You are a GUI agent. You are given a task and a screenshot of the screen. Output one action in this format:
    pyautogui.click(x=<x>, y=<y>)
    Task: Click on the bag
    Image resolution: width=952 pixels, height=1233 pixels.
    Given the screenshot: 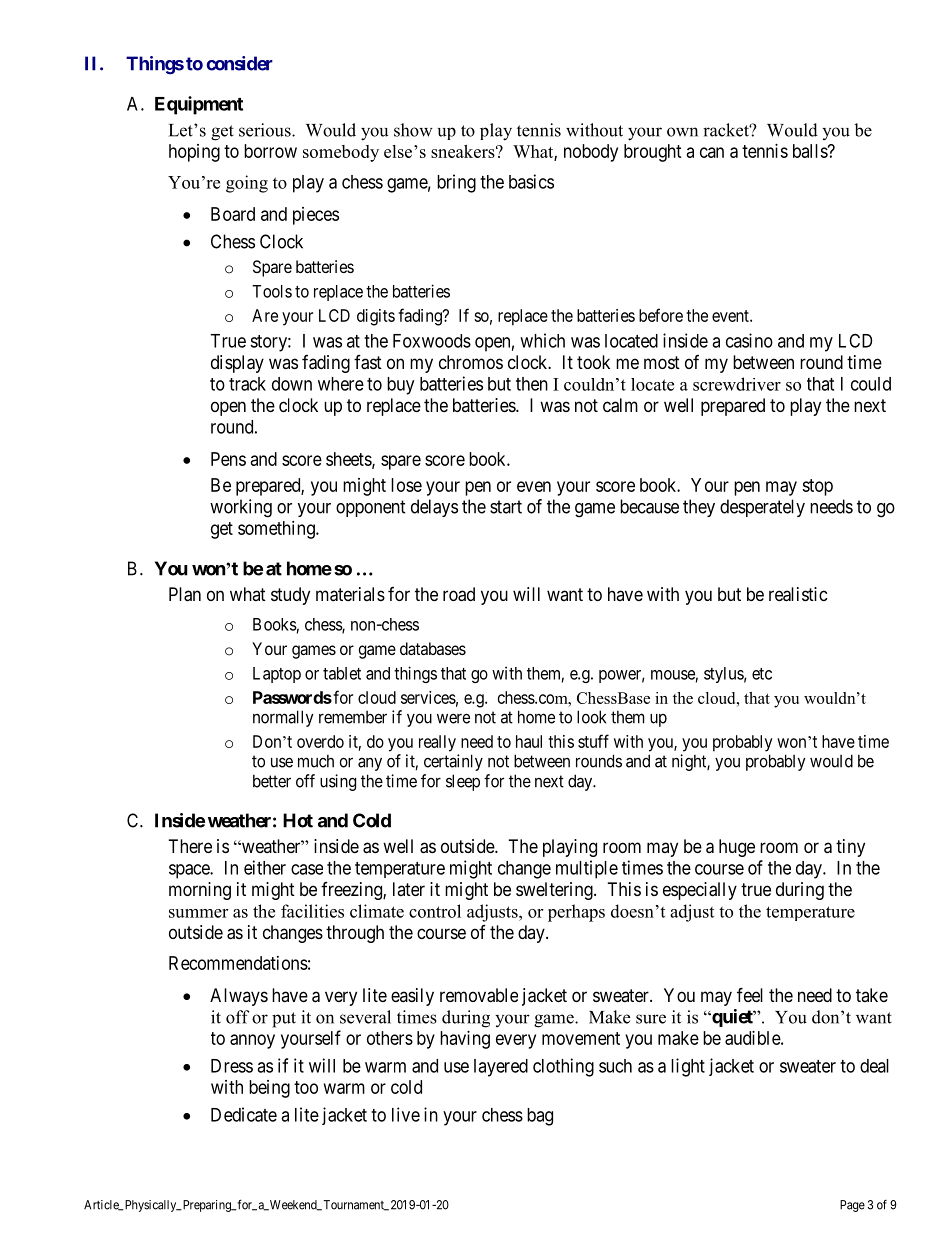 What is the action you would take?
    pyautogui.click(x=540, y=1117)
